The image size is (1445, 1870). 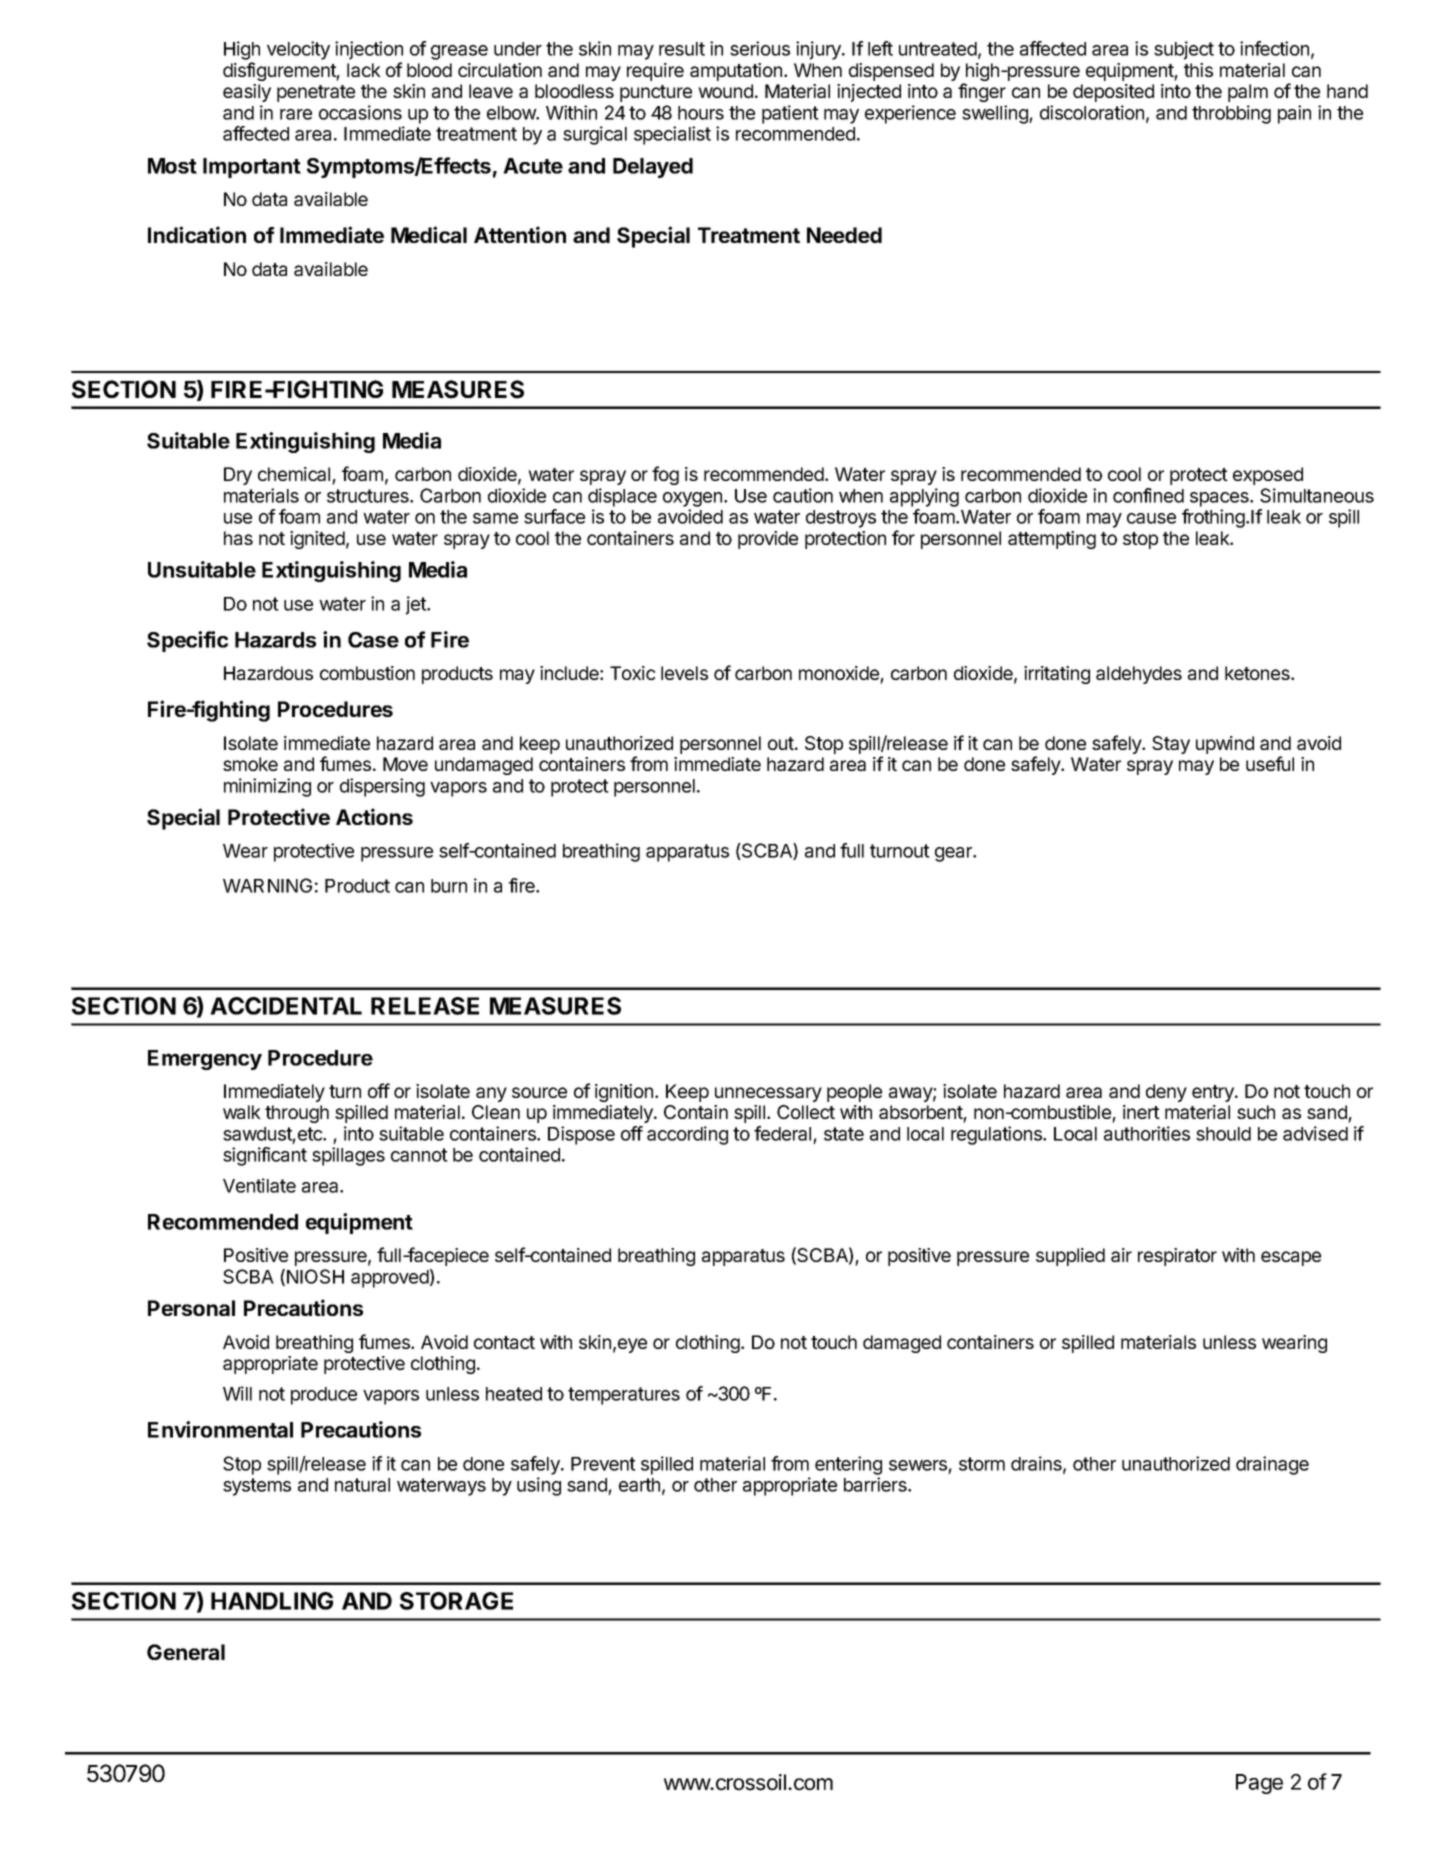 What do you see at coordinates (955, 854) in the page?
I see `gear` at bounding box center [955, 854].
